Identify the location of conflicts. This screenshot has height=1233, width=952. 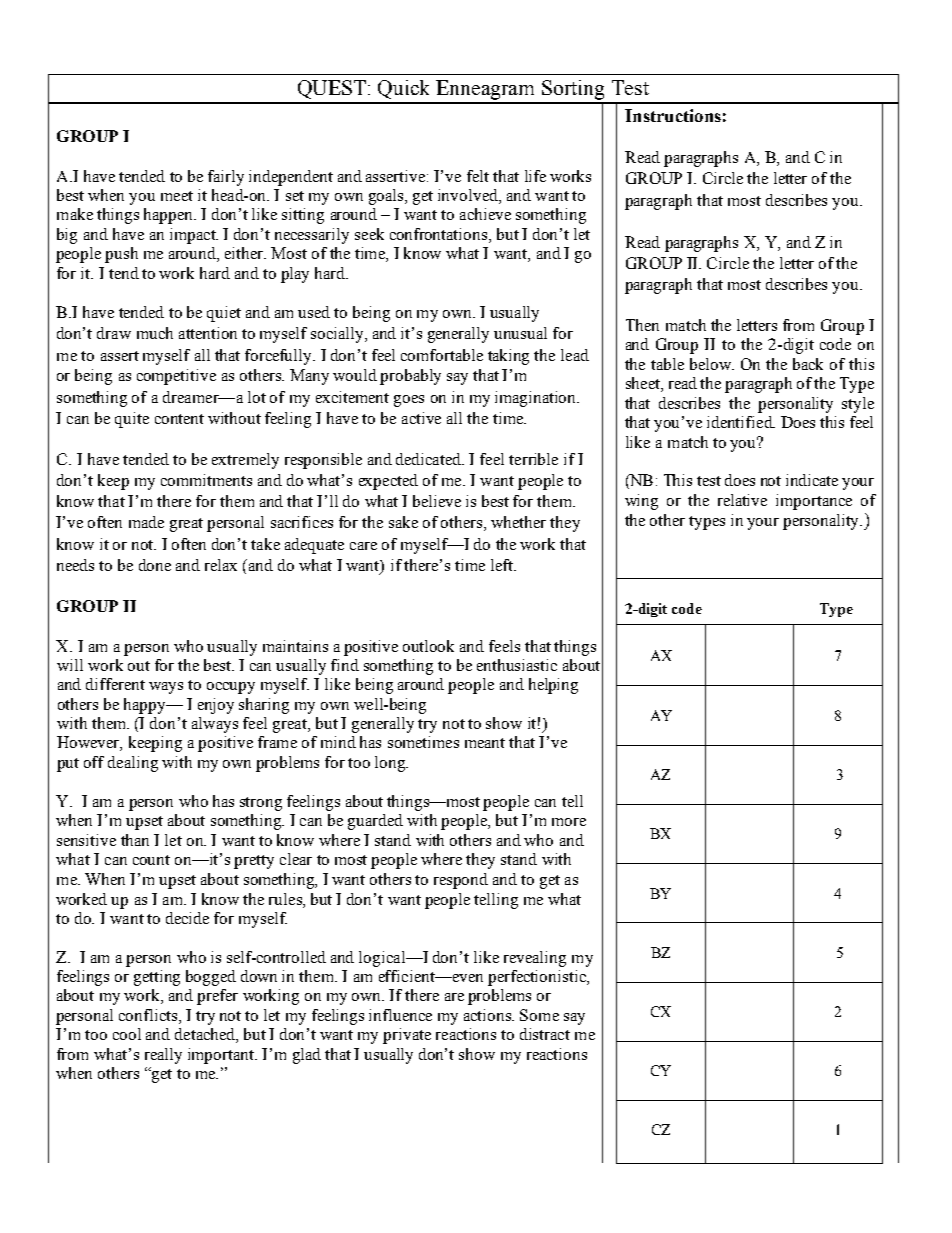
(149, 1015).
